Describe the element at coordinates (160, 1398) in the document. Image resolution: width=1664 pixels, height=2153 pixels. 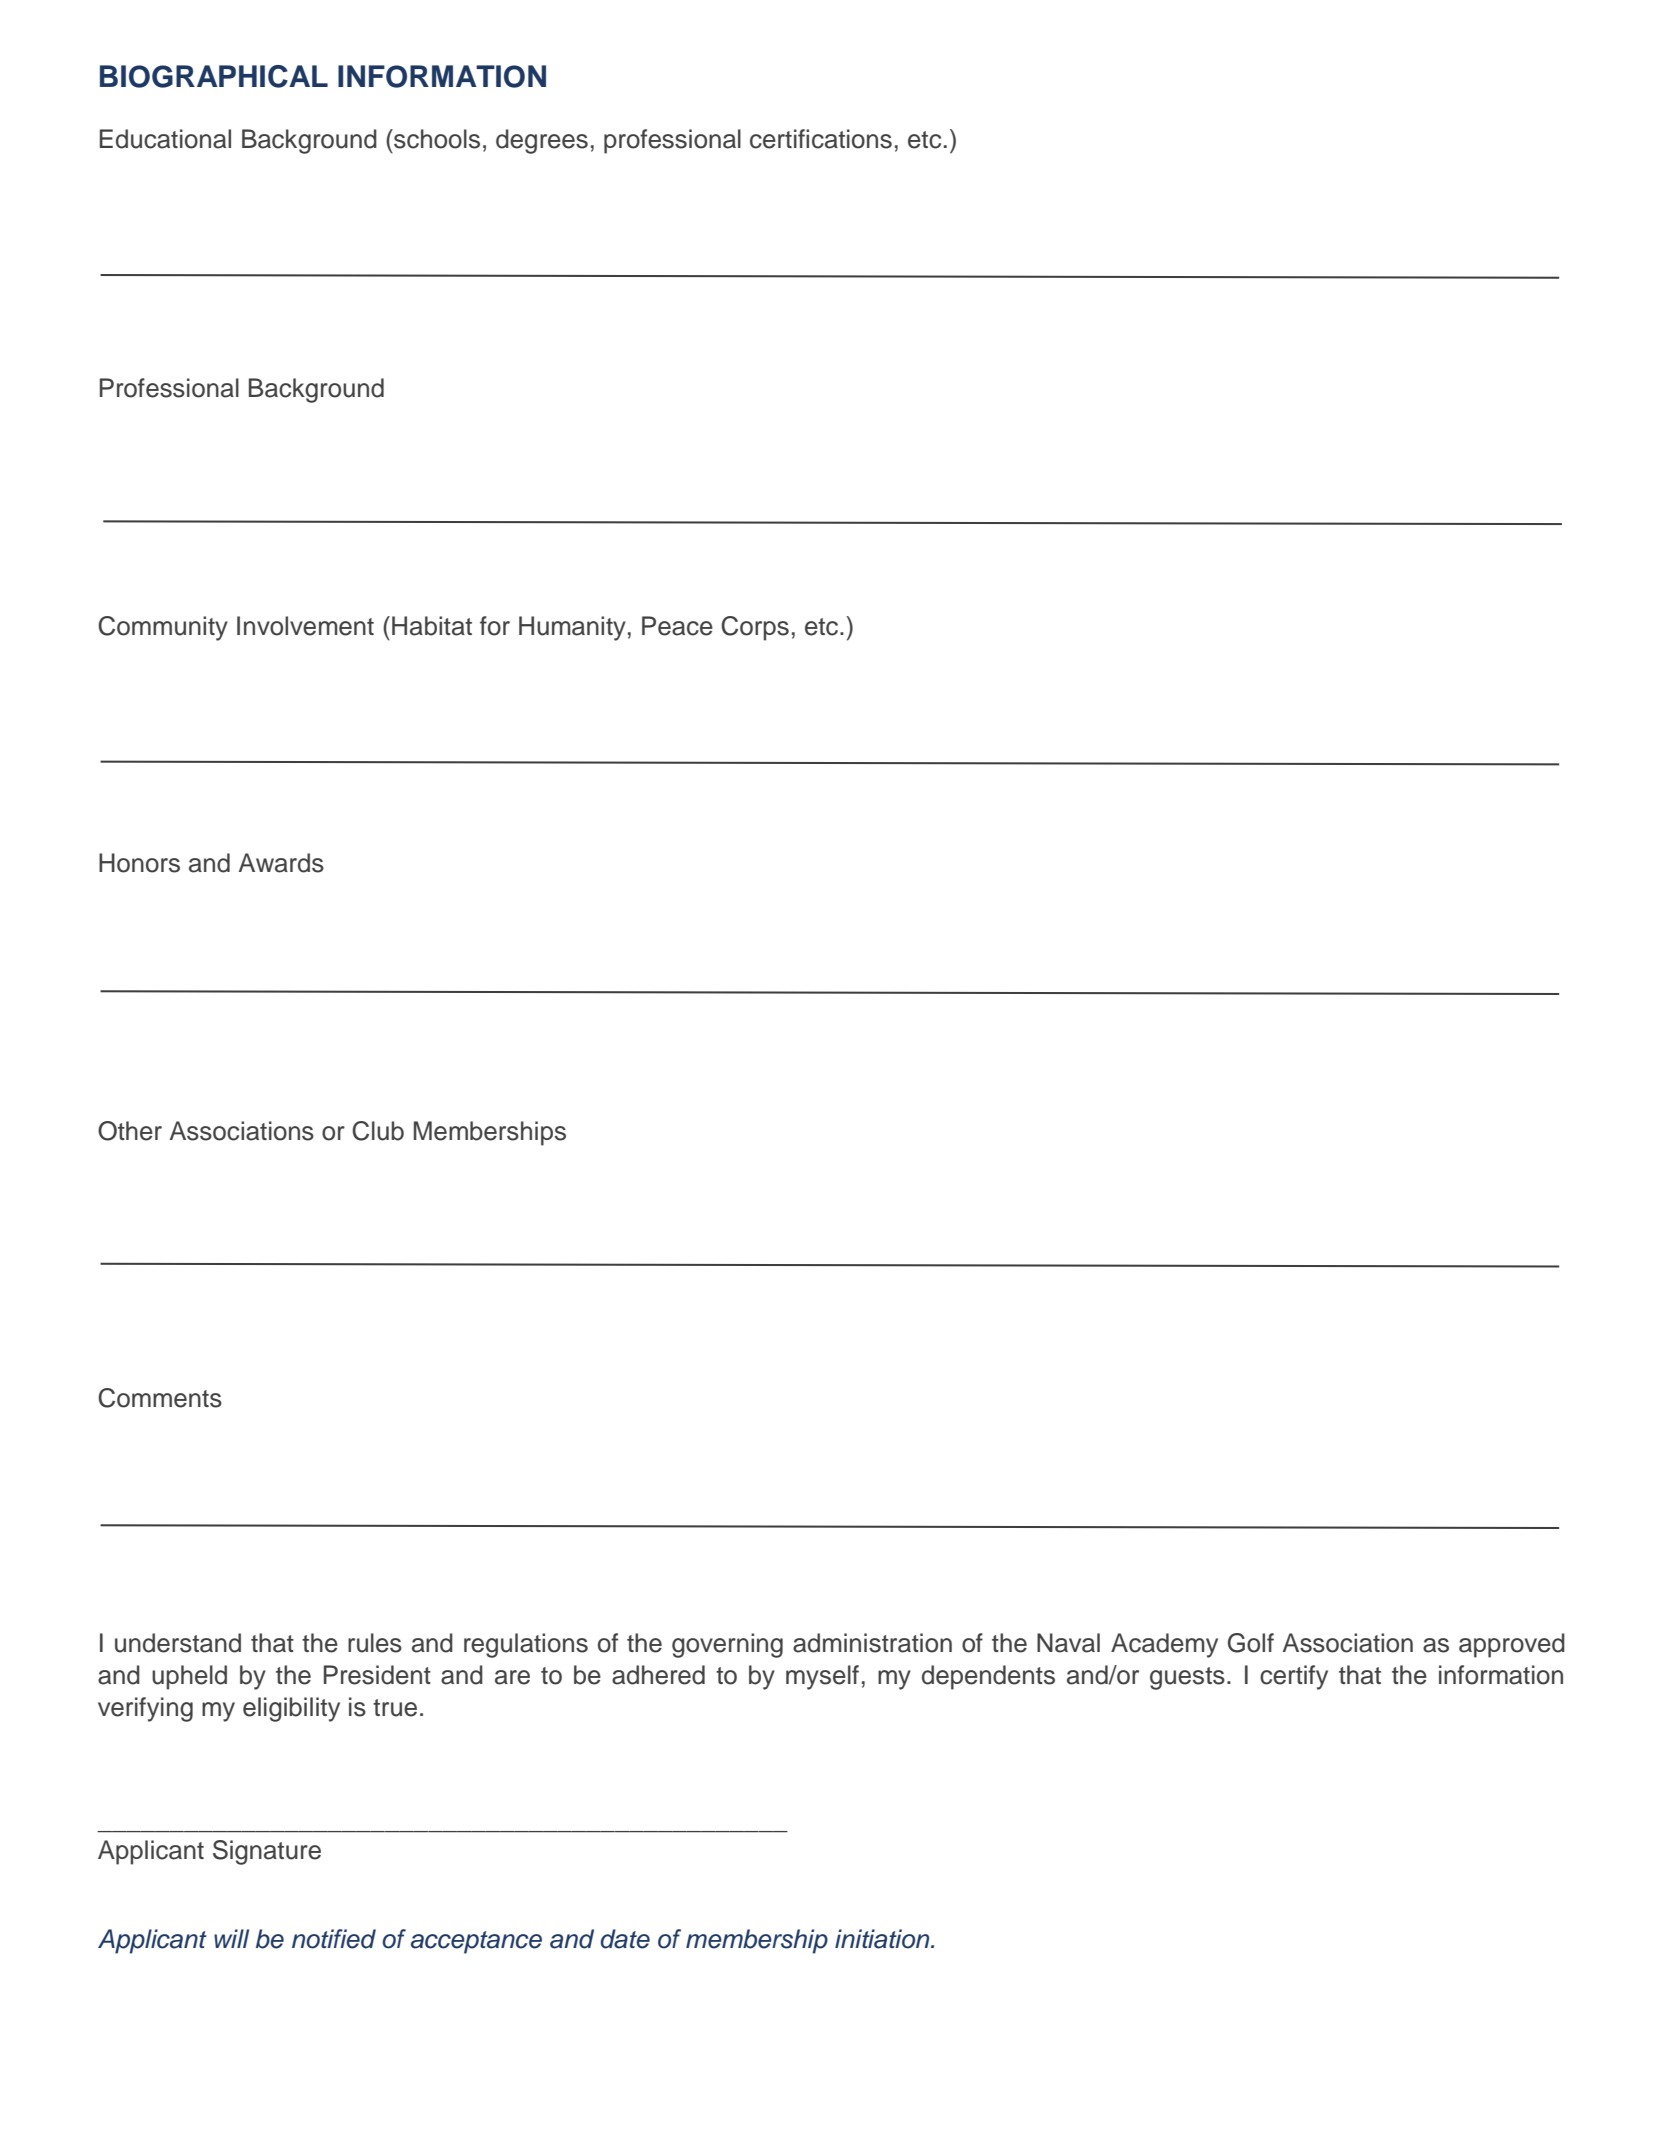
I see `Comments` at that location.
